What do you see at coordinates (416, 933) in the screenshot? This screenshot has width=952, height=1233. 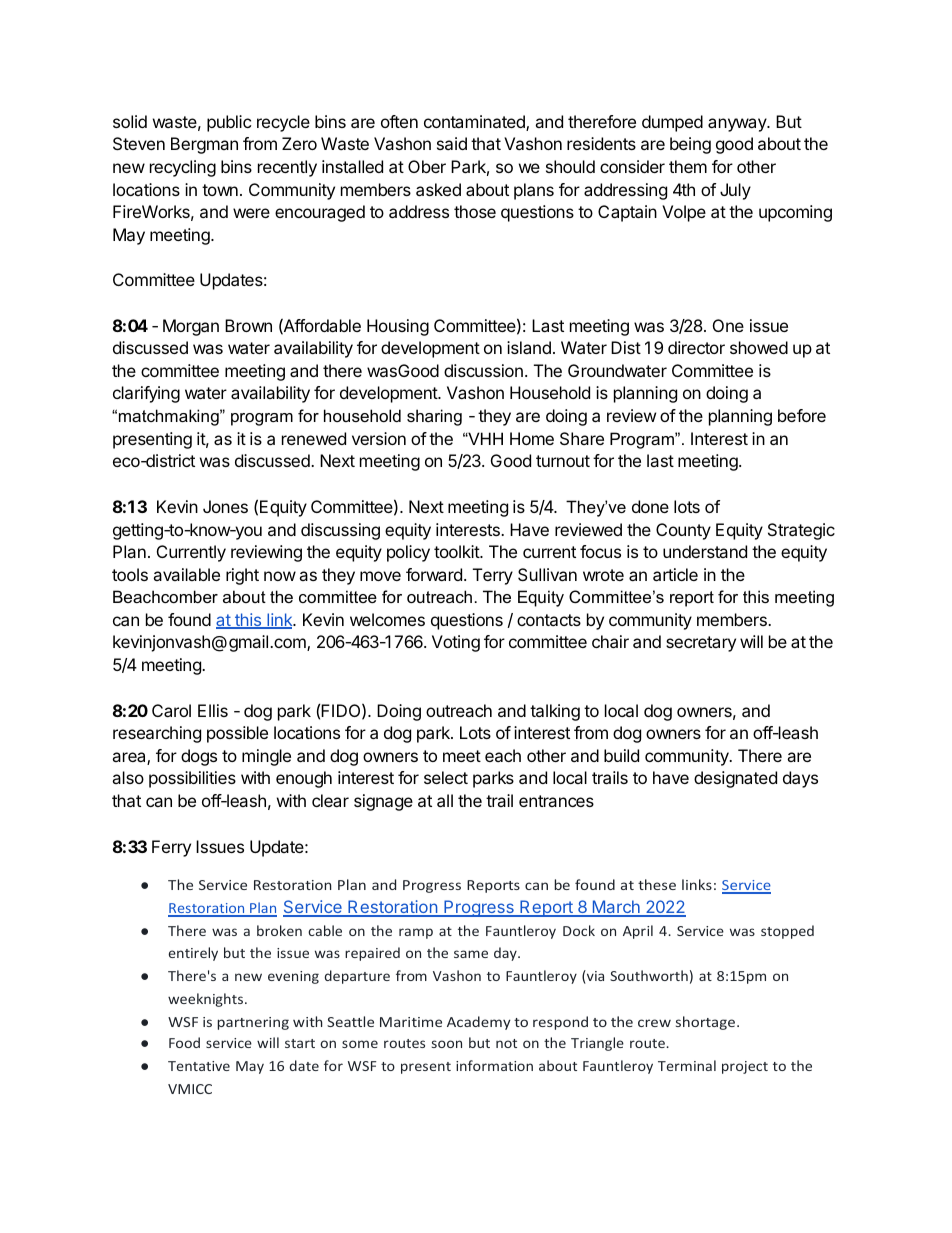 I see `ramp` at bounding box center [416, 933].
